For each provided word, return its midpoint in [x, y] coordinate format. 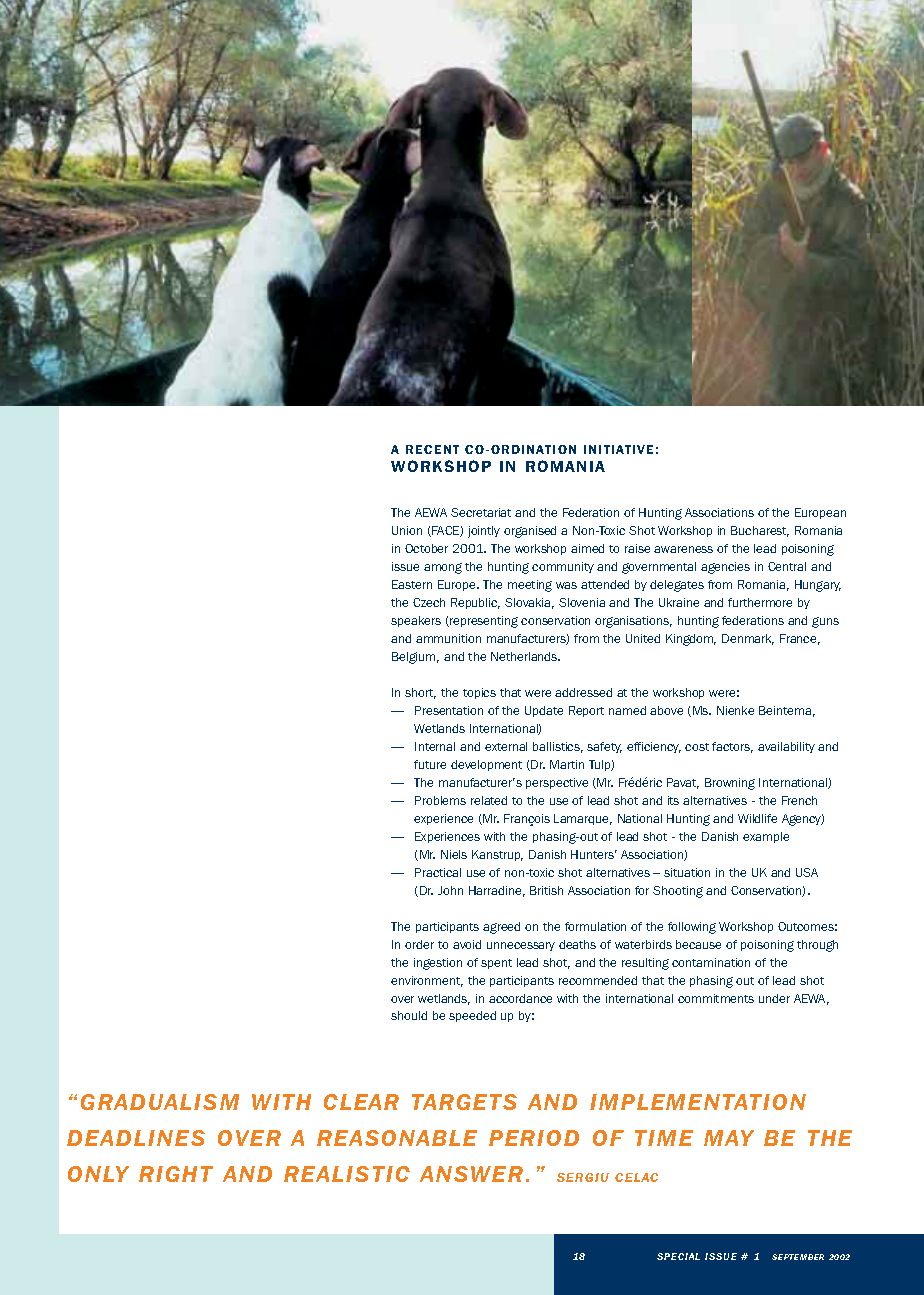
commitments [716, 998]
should [409, 1015]
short [420, 693]
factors [732, 747]
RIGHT [176, 1174]
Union [407, 530]
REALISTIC [347, 1174]
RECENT [432, 449]
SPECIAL [678, 1256]
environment [427, 981]
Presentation [449, 710]
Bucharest [760, 531]
